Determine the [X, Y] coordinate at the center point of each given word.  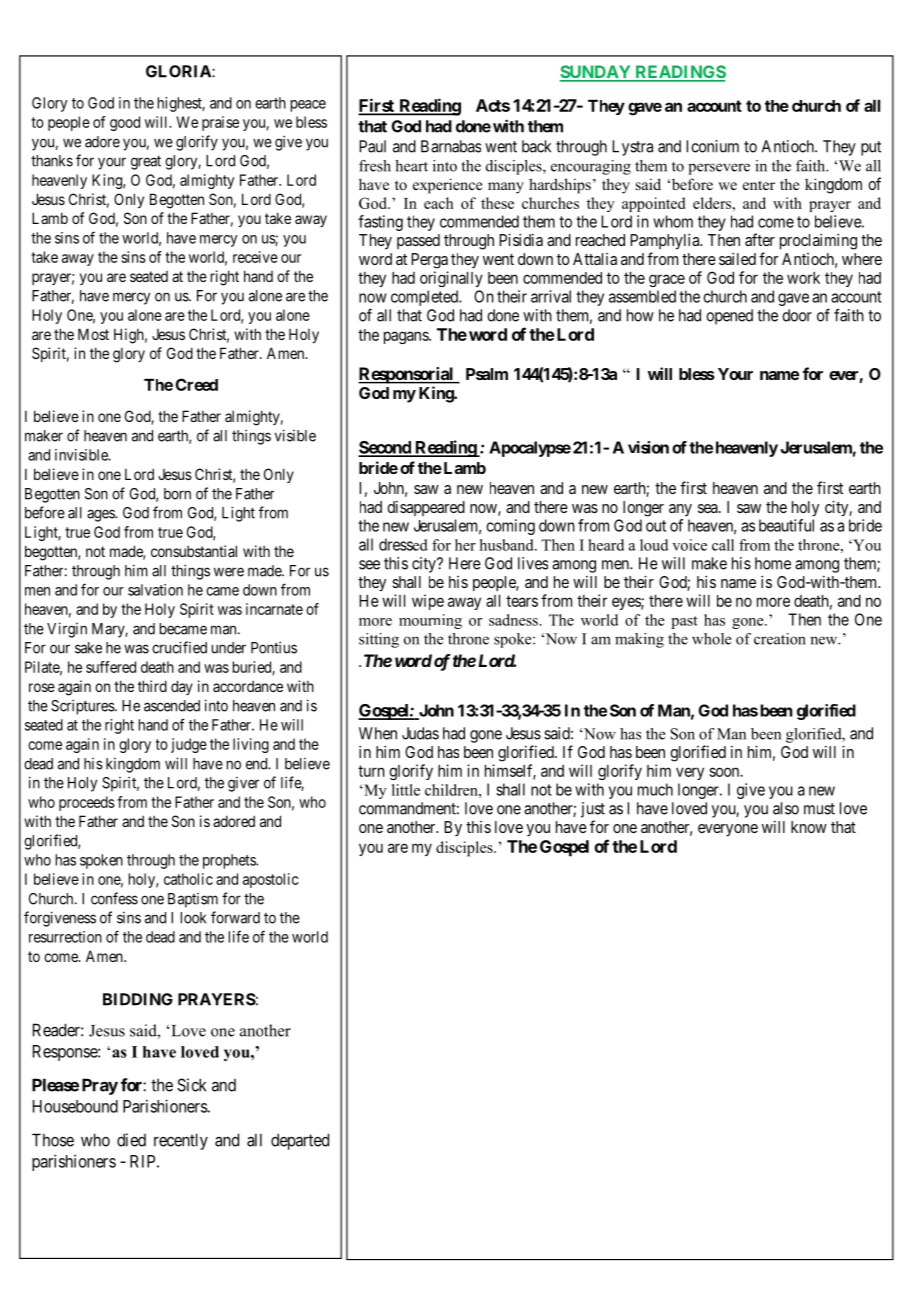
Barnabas [451, 146]
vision [648, 447]
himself [510, 771]
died [131, 1140]
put [871, 148]
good [125, 123]
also [786, 808]
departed [300, 1141]
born [177, 494]
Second [385, 448]
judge [189, 745]
